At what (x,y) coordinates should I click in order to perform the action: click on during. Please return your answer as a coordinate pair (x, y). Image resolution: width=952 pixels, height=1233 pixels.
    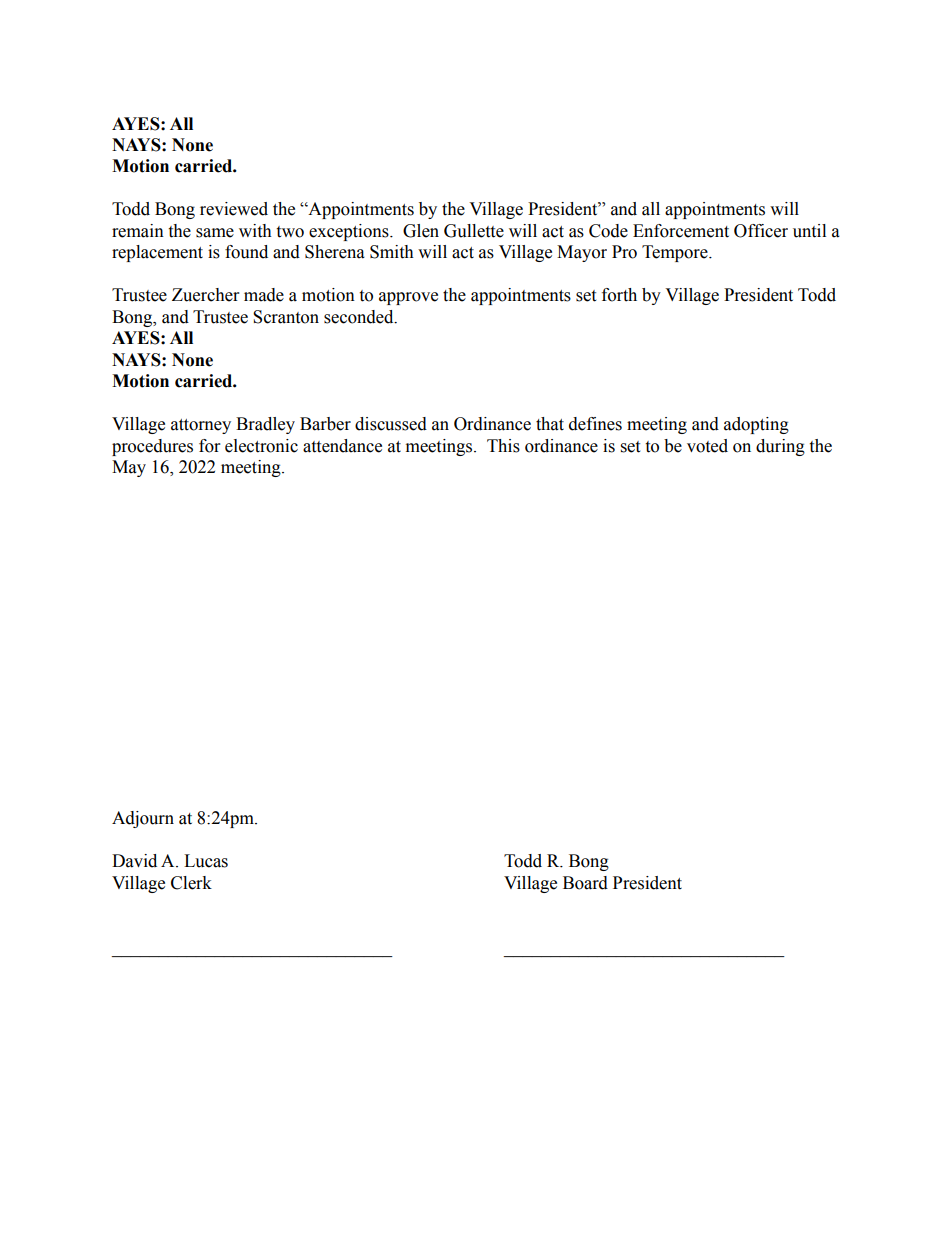
    Looking at the image, I should click on (780, 447).
